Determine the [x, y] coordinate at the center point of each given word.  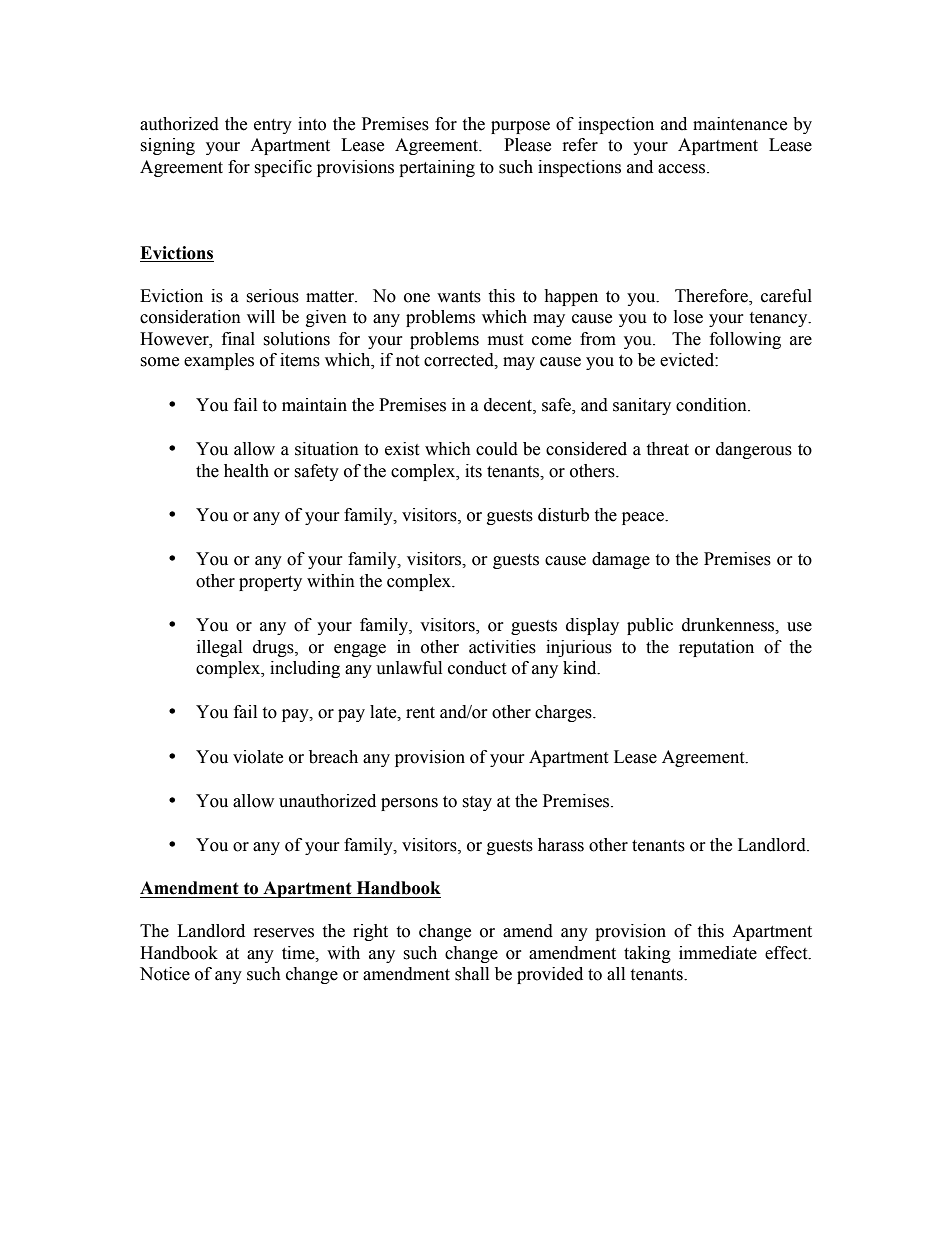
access [683, 169]
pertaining [437, 168]
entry [273, 126]
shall [472, 974]
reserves [284, 933]
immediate [718, 953]
